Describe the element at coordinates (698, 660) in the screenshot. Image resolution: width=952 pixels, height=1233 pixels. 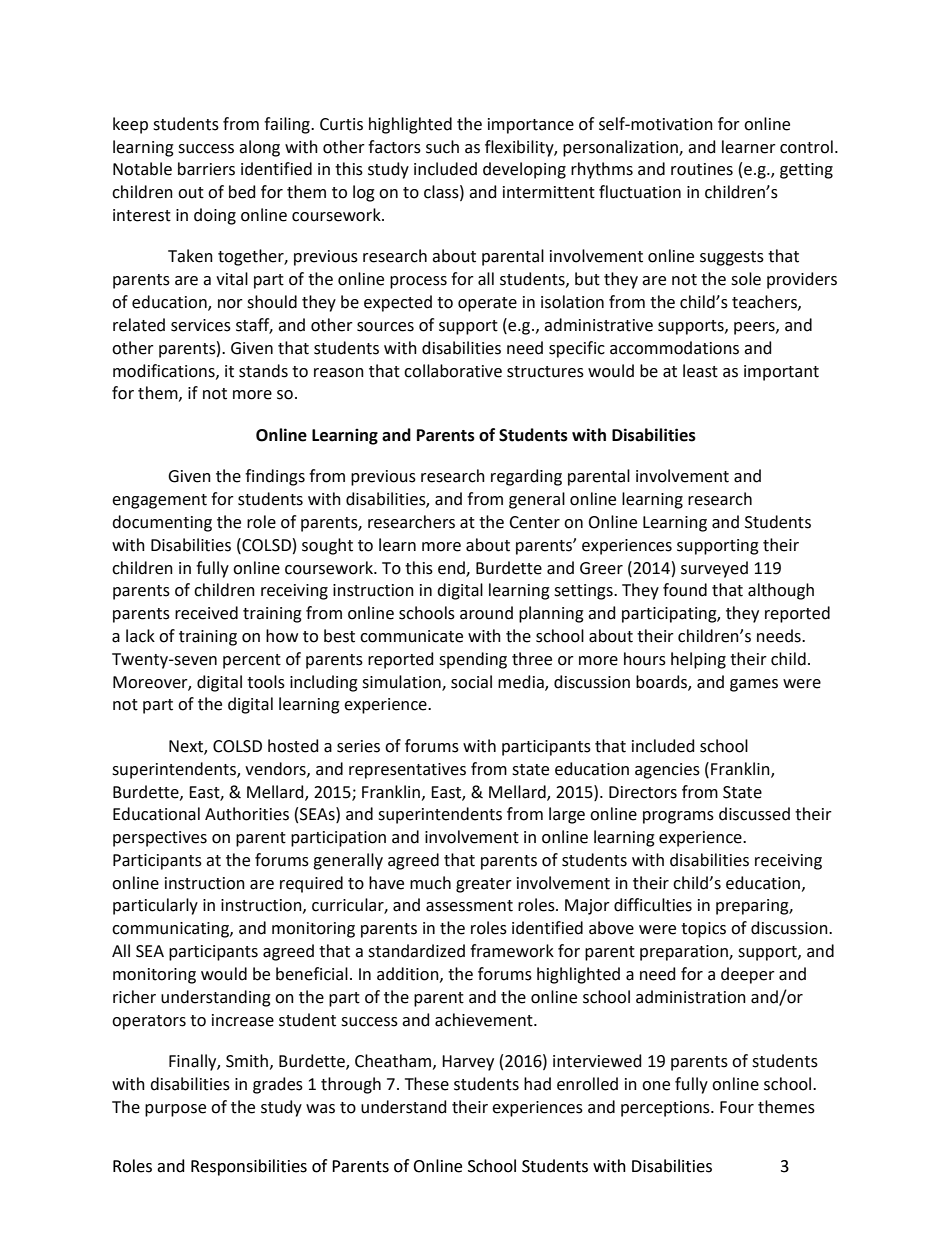
I see `helping` at that location.
